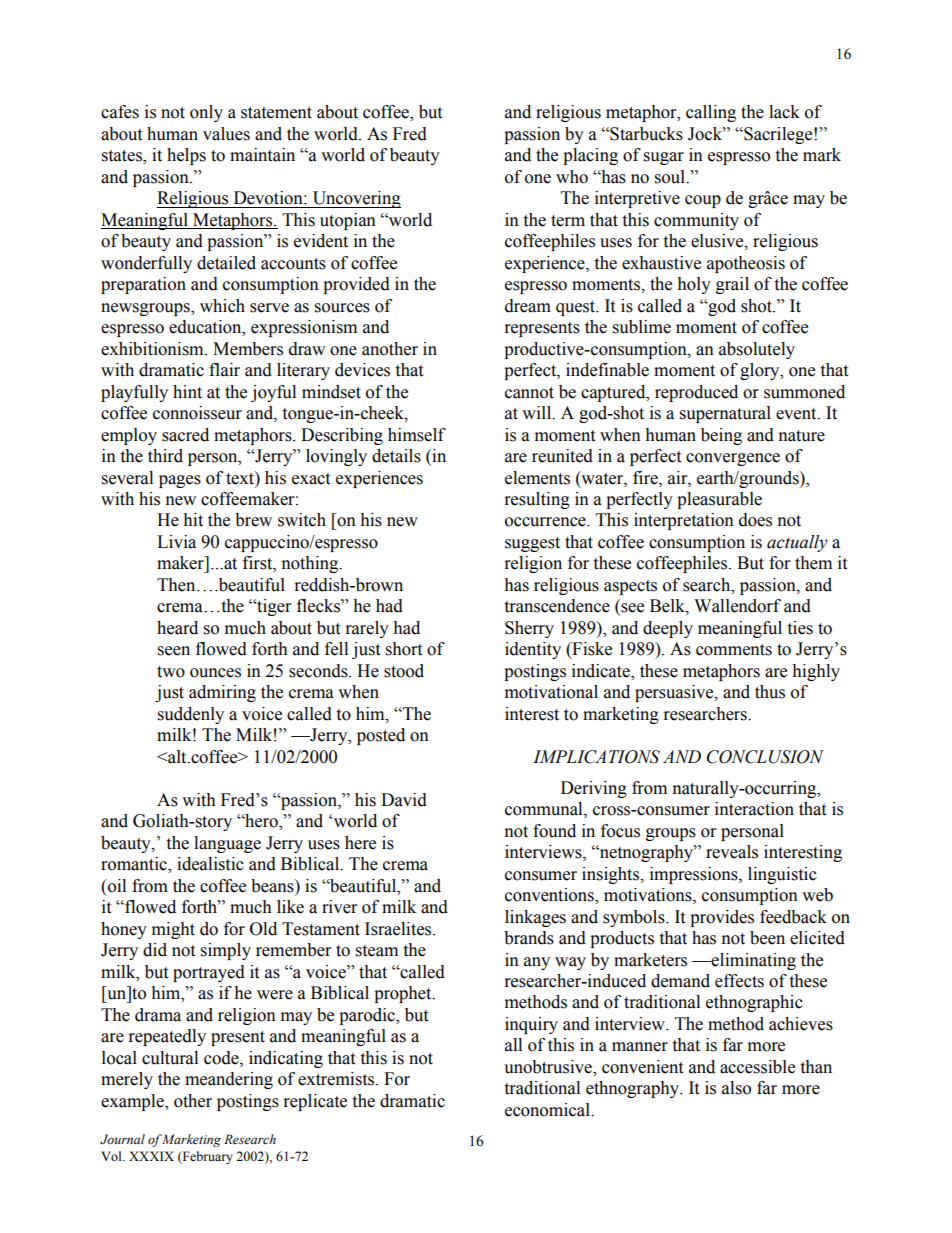 The height and width of the screenshot is (1233, 952). I want to click on reveals, so click(732, 852).
